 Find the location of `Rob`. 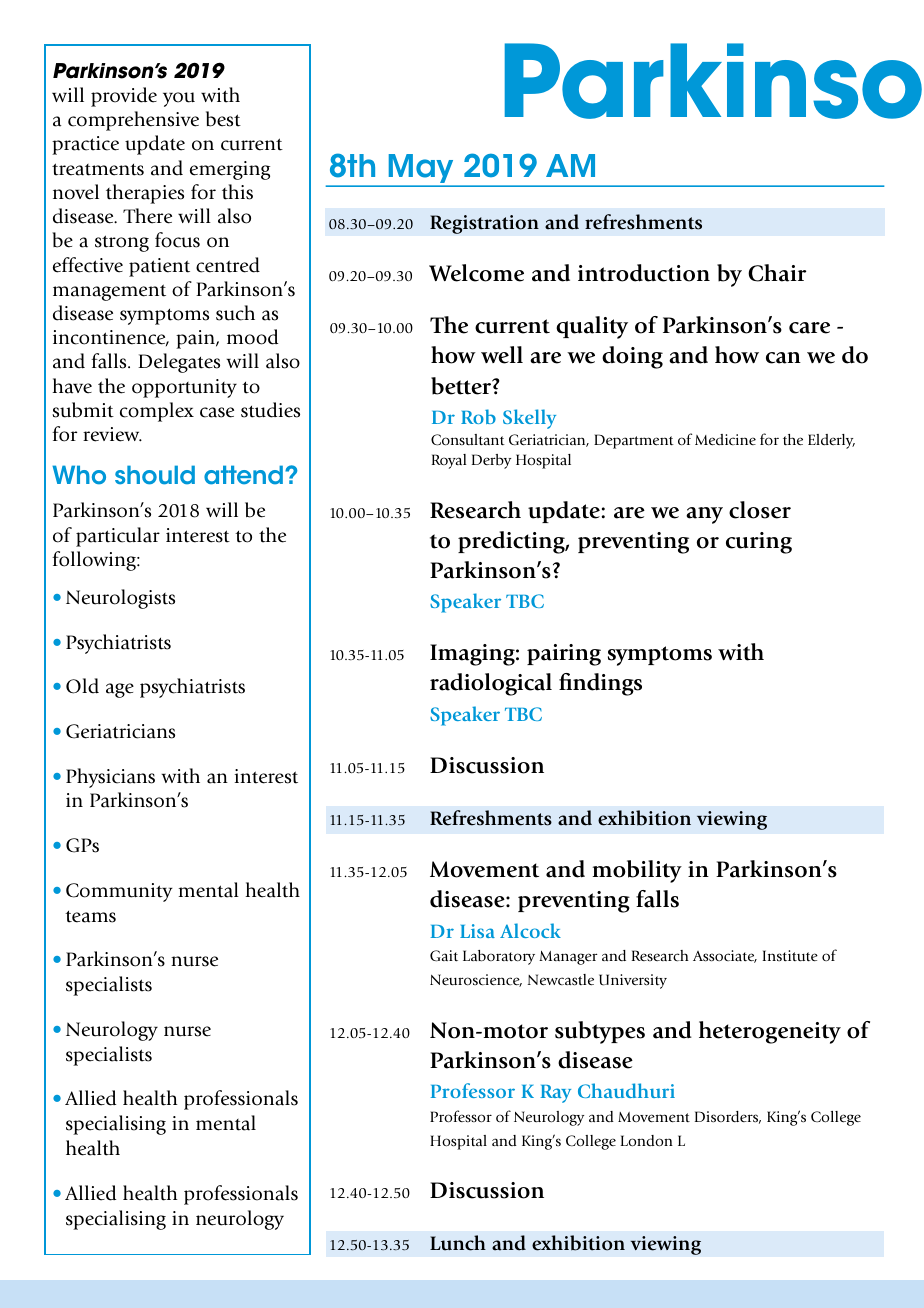

Rob is located at coordinates (478, 416).
